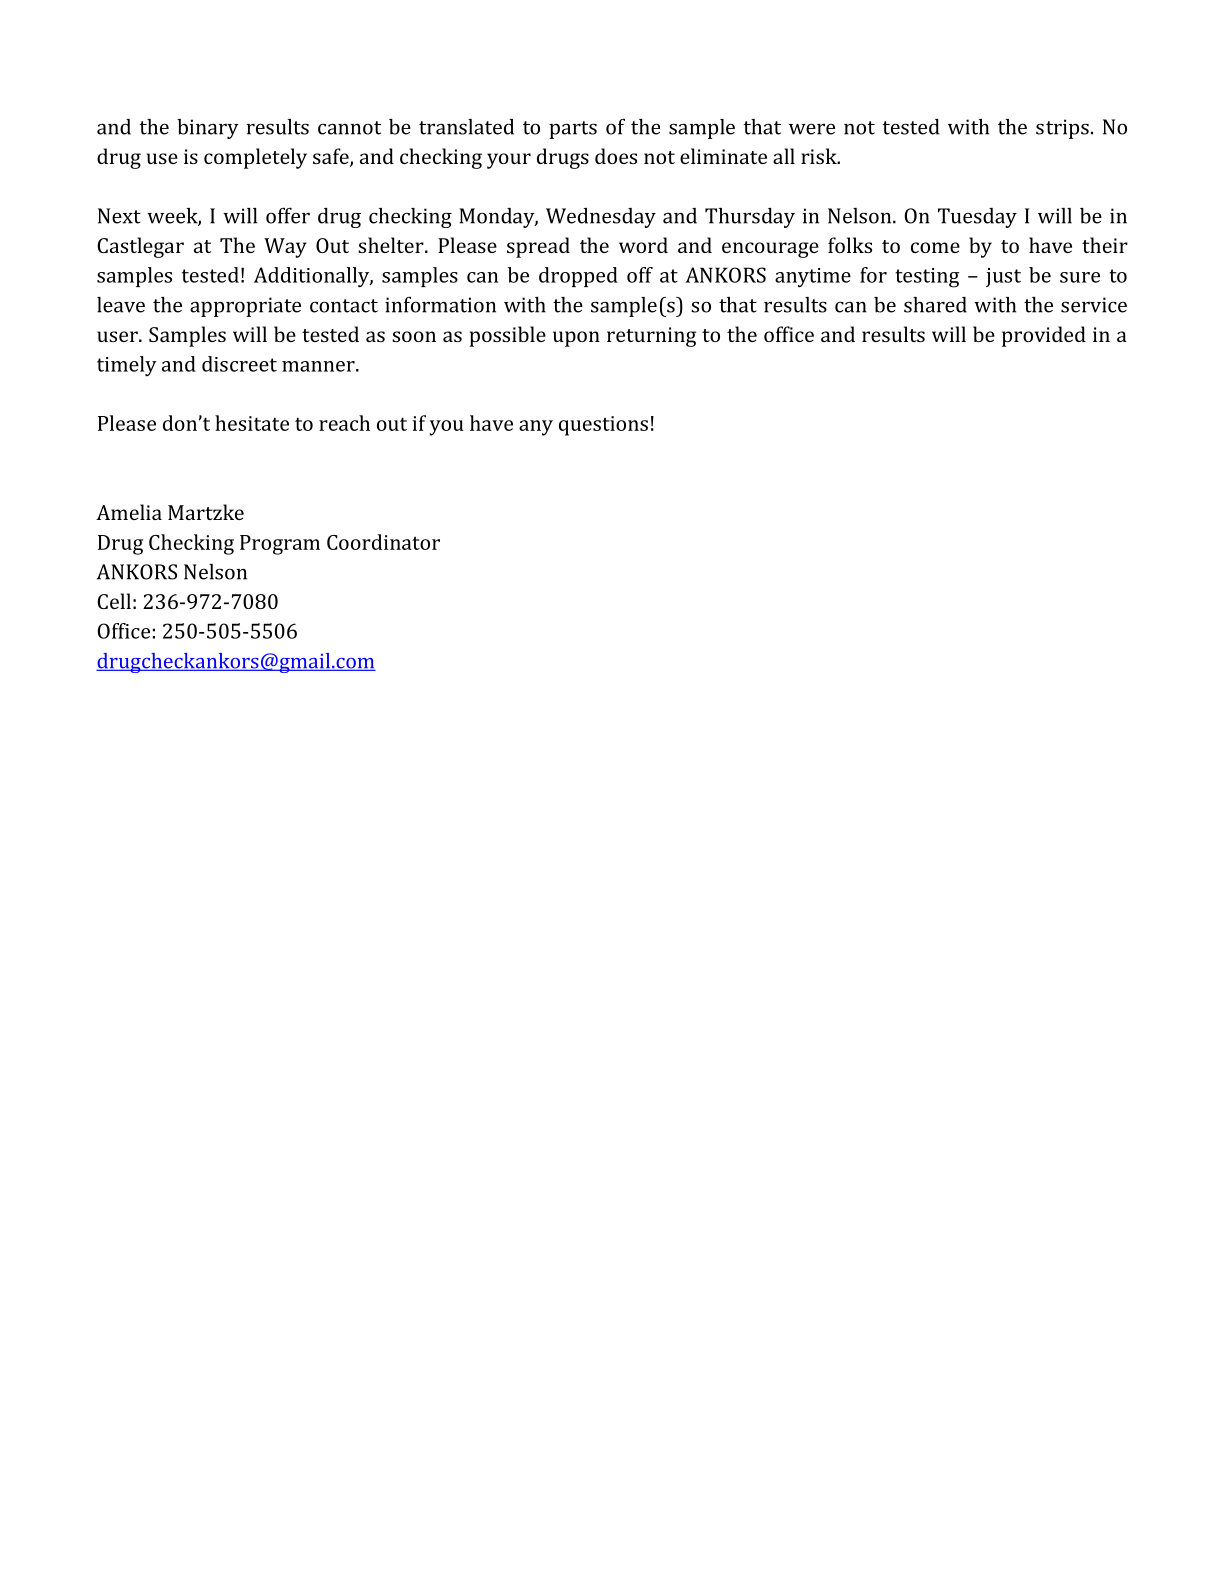 The image size is (1224, 1584). Describe the element at coordinates (1044, 336) in the screenshot. I see `provided` at that location.
